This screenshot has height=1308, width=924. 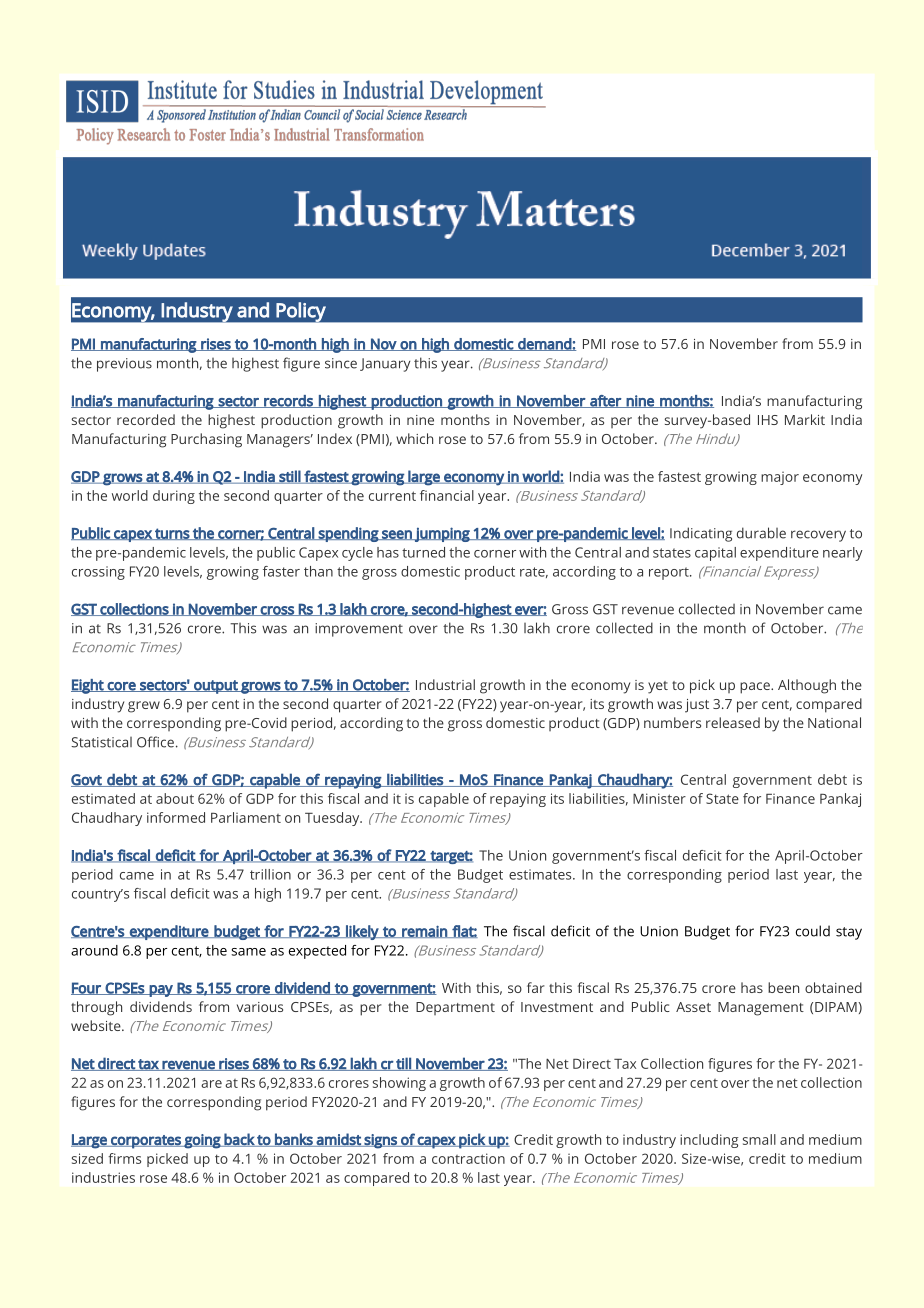 I want to click on Industrial, so click(x=445, y=684).
